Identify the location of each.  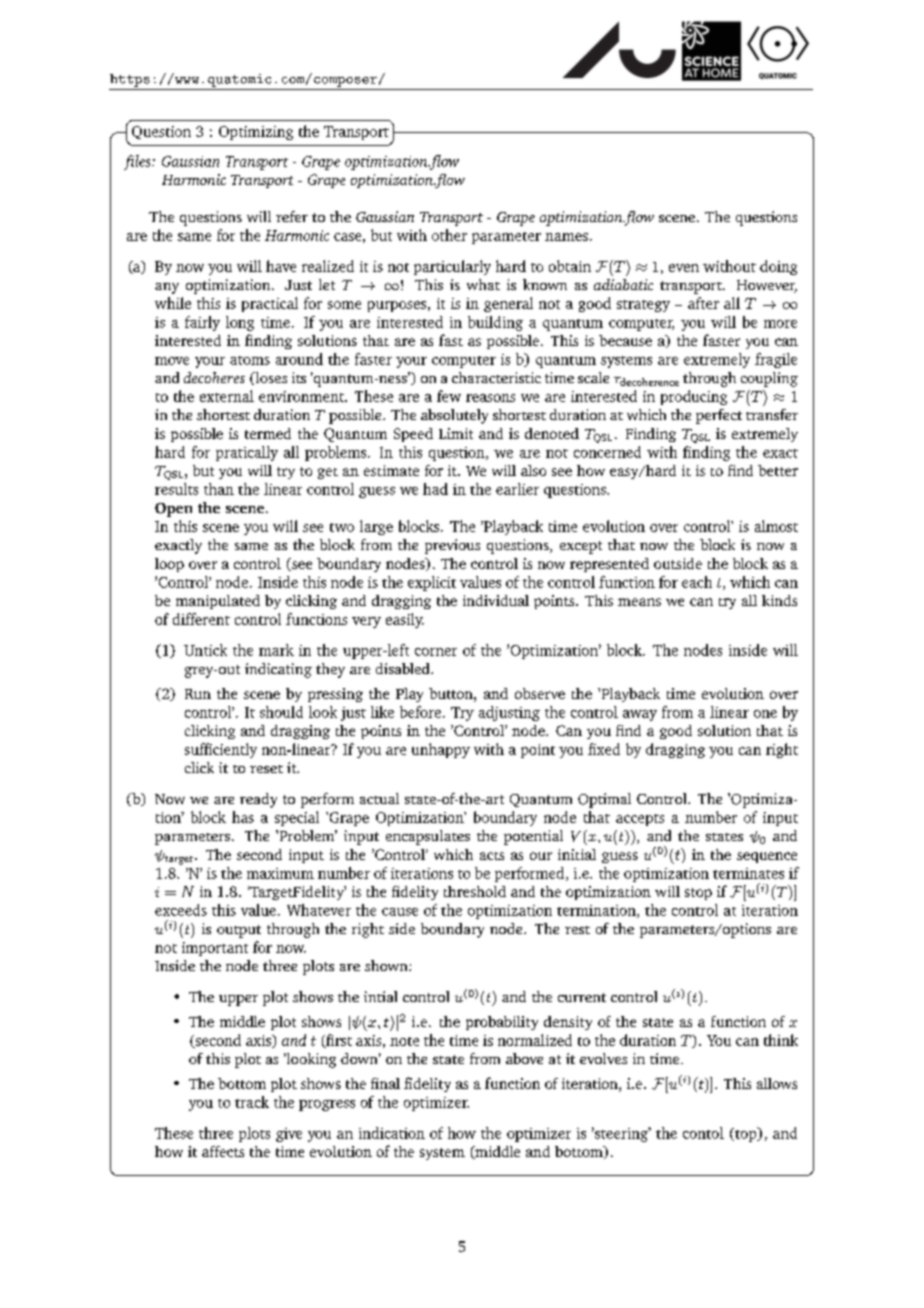
(697, 582).
